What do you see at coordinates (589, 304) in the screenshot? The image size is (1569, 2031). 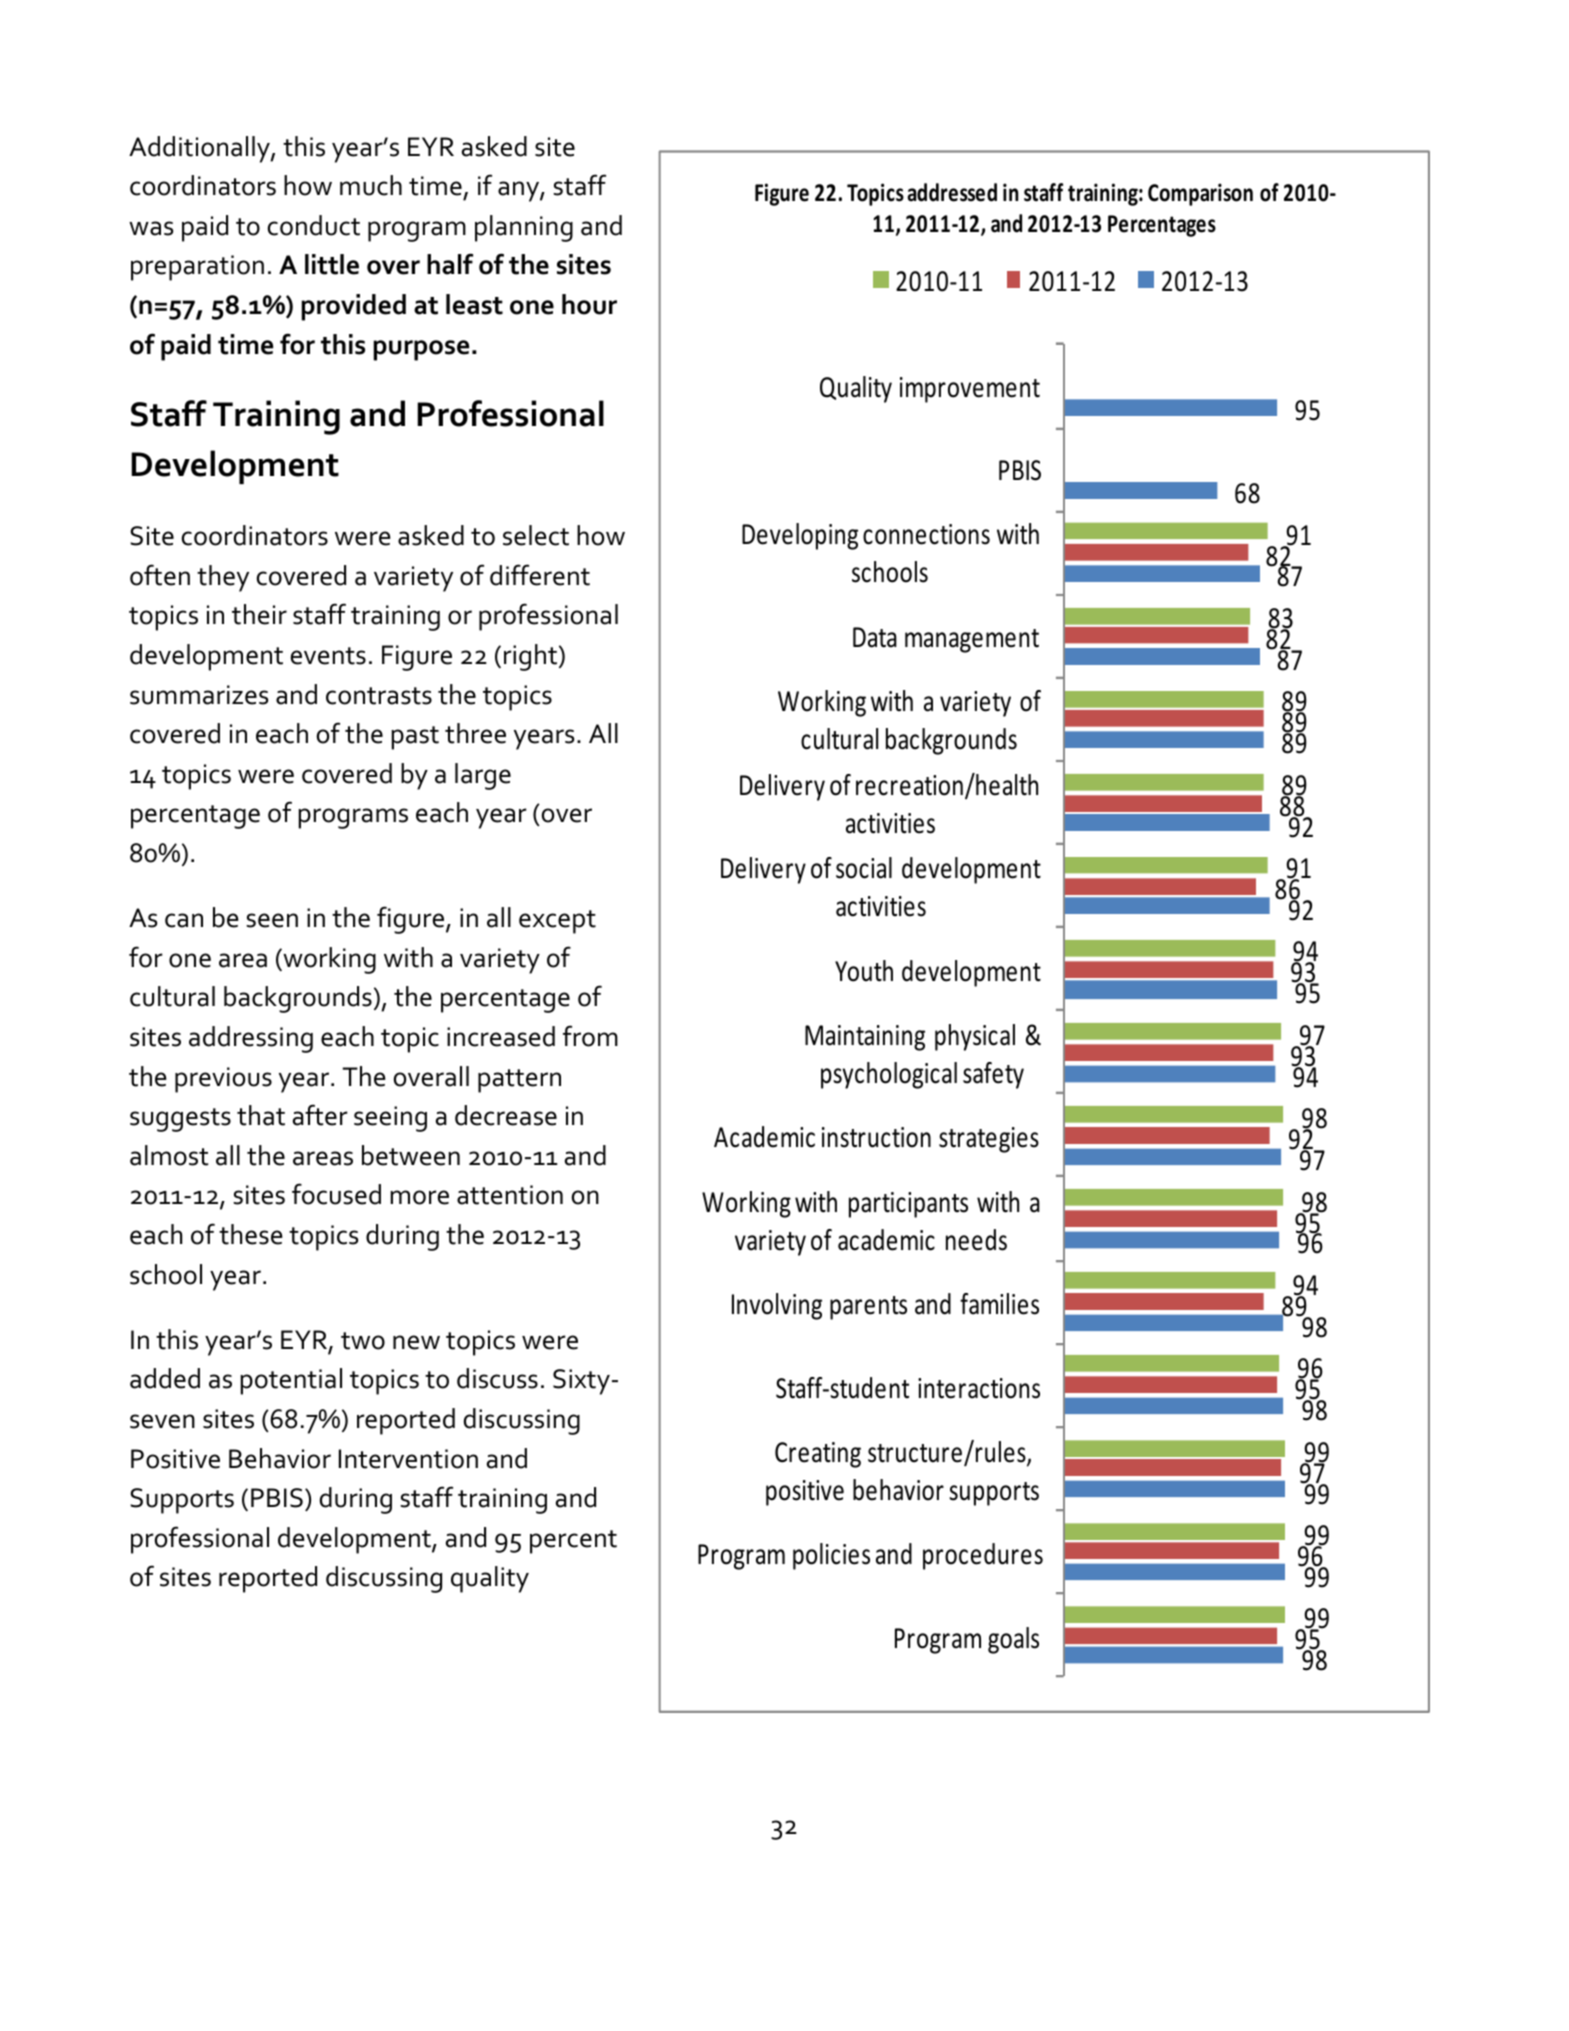 I see `hour` at bounding box center [589, 304].
